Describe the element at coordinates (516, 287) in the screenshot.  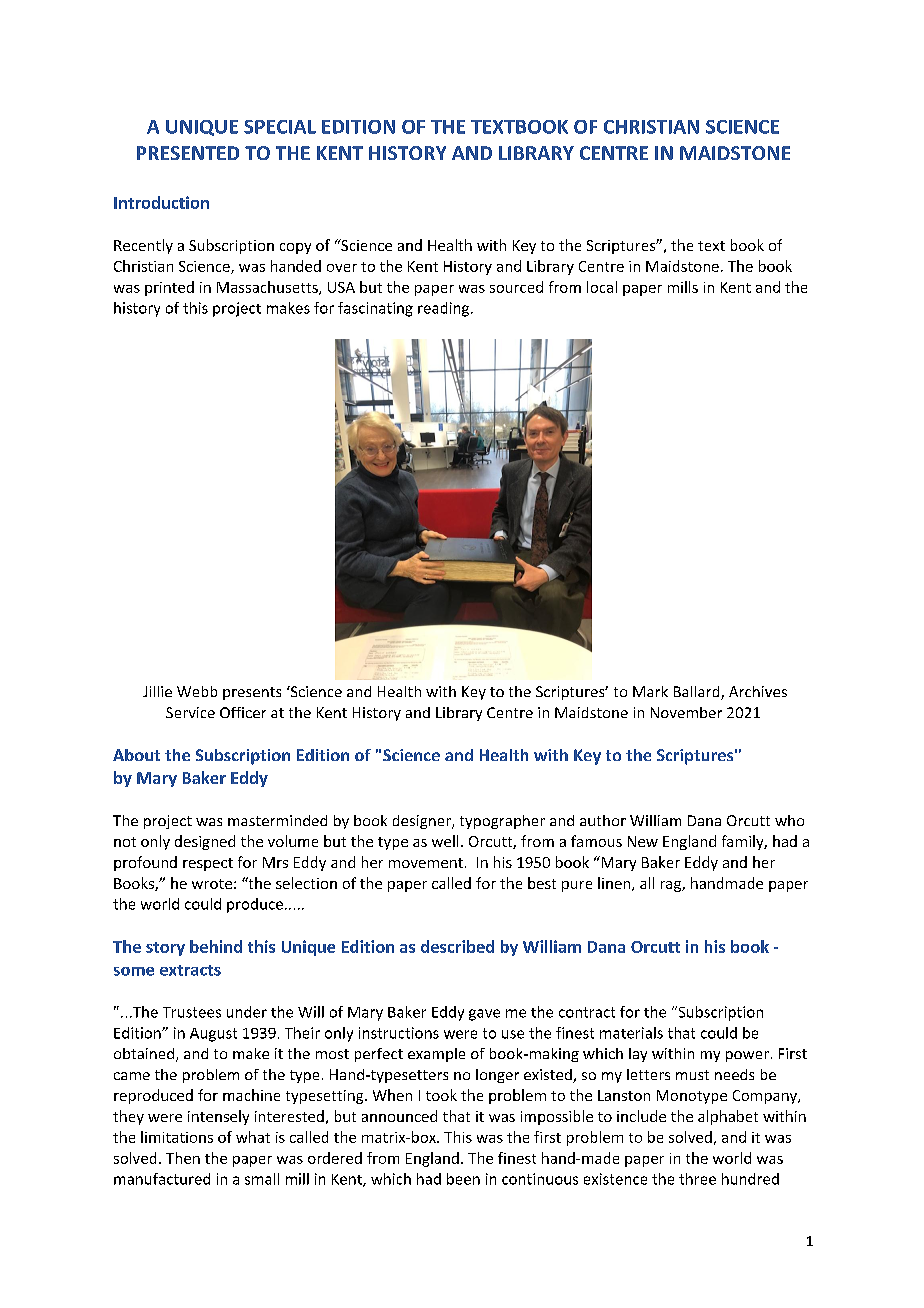
I see `sourced` at that location.
